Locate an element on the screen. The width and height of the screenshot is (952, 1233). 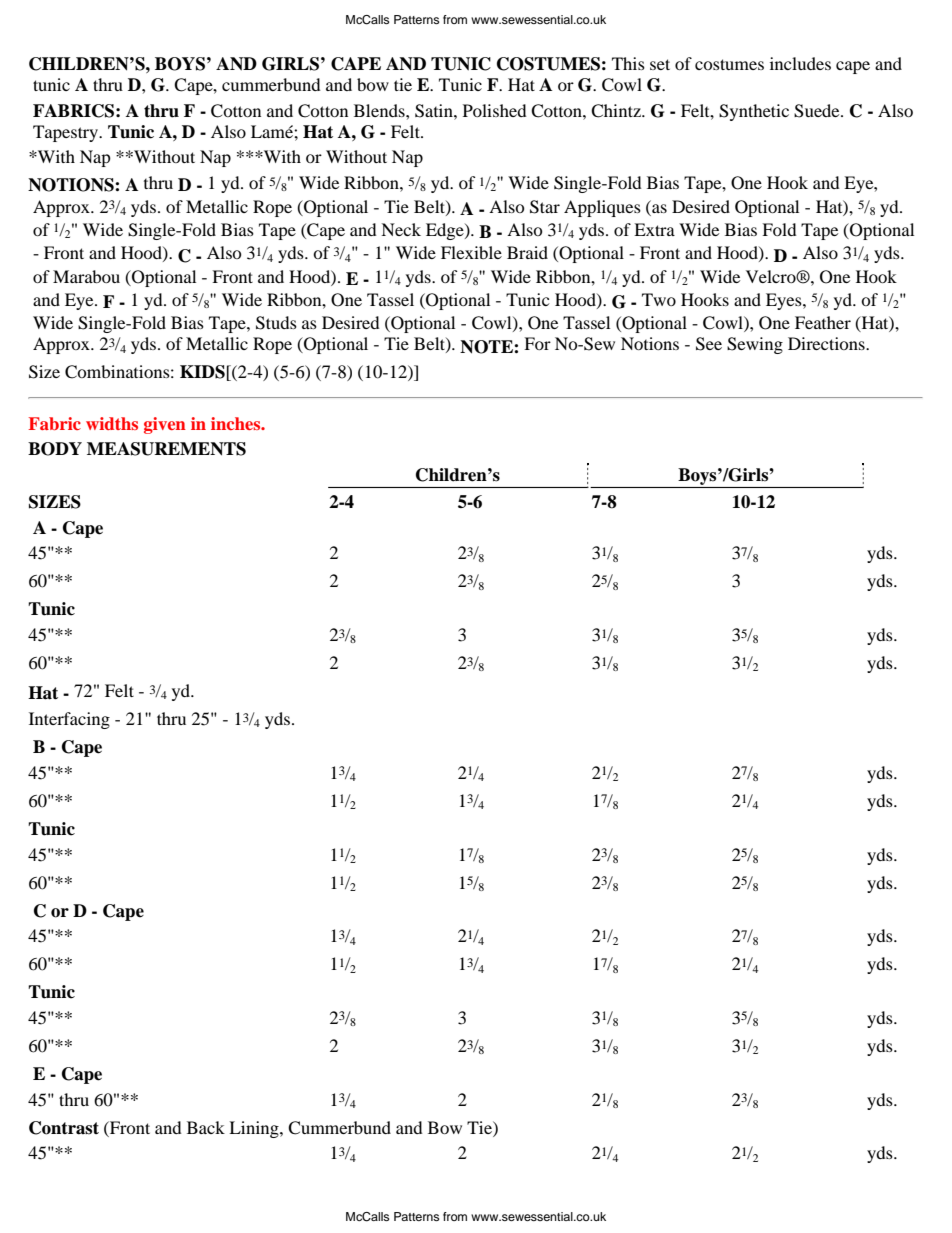
Lining is located at coordinates (255, 1129).
